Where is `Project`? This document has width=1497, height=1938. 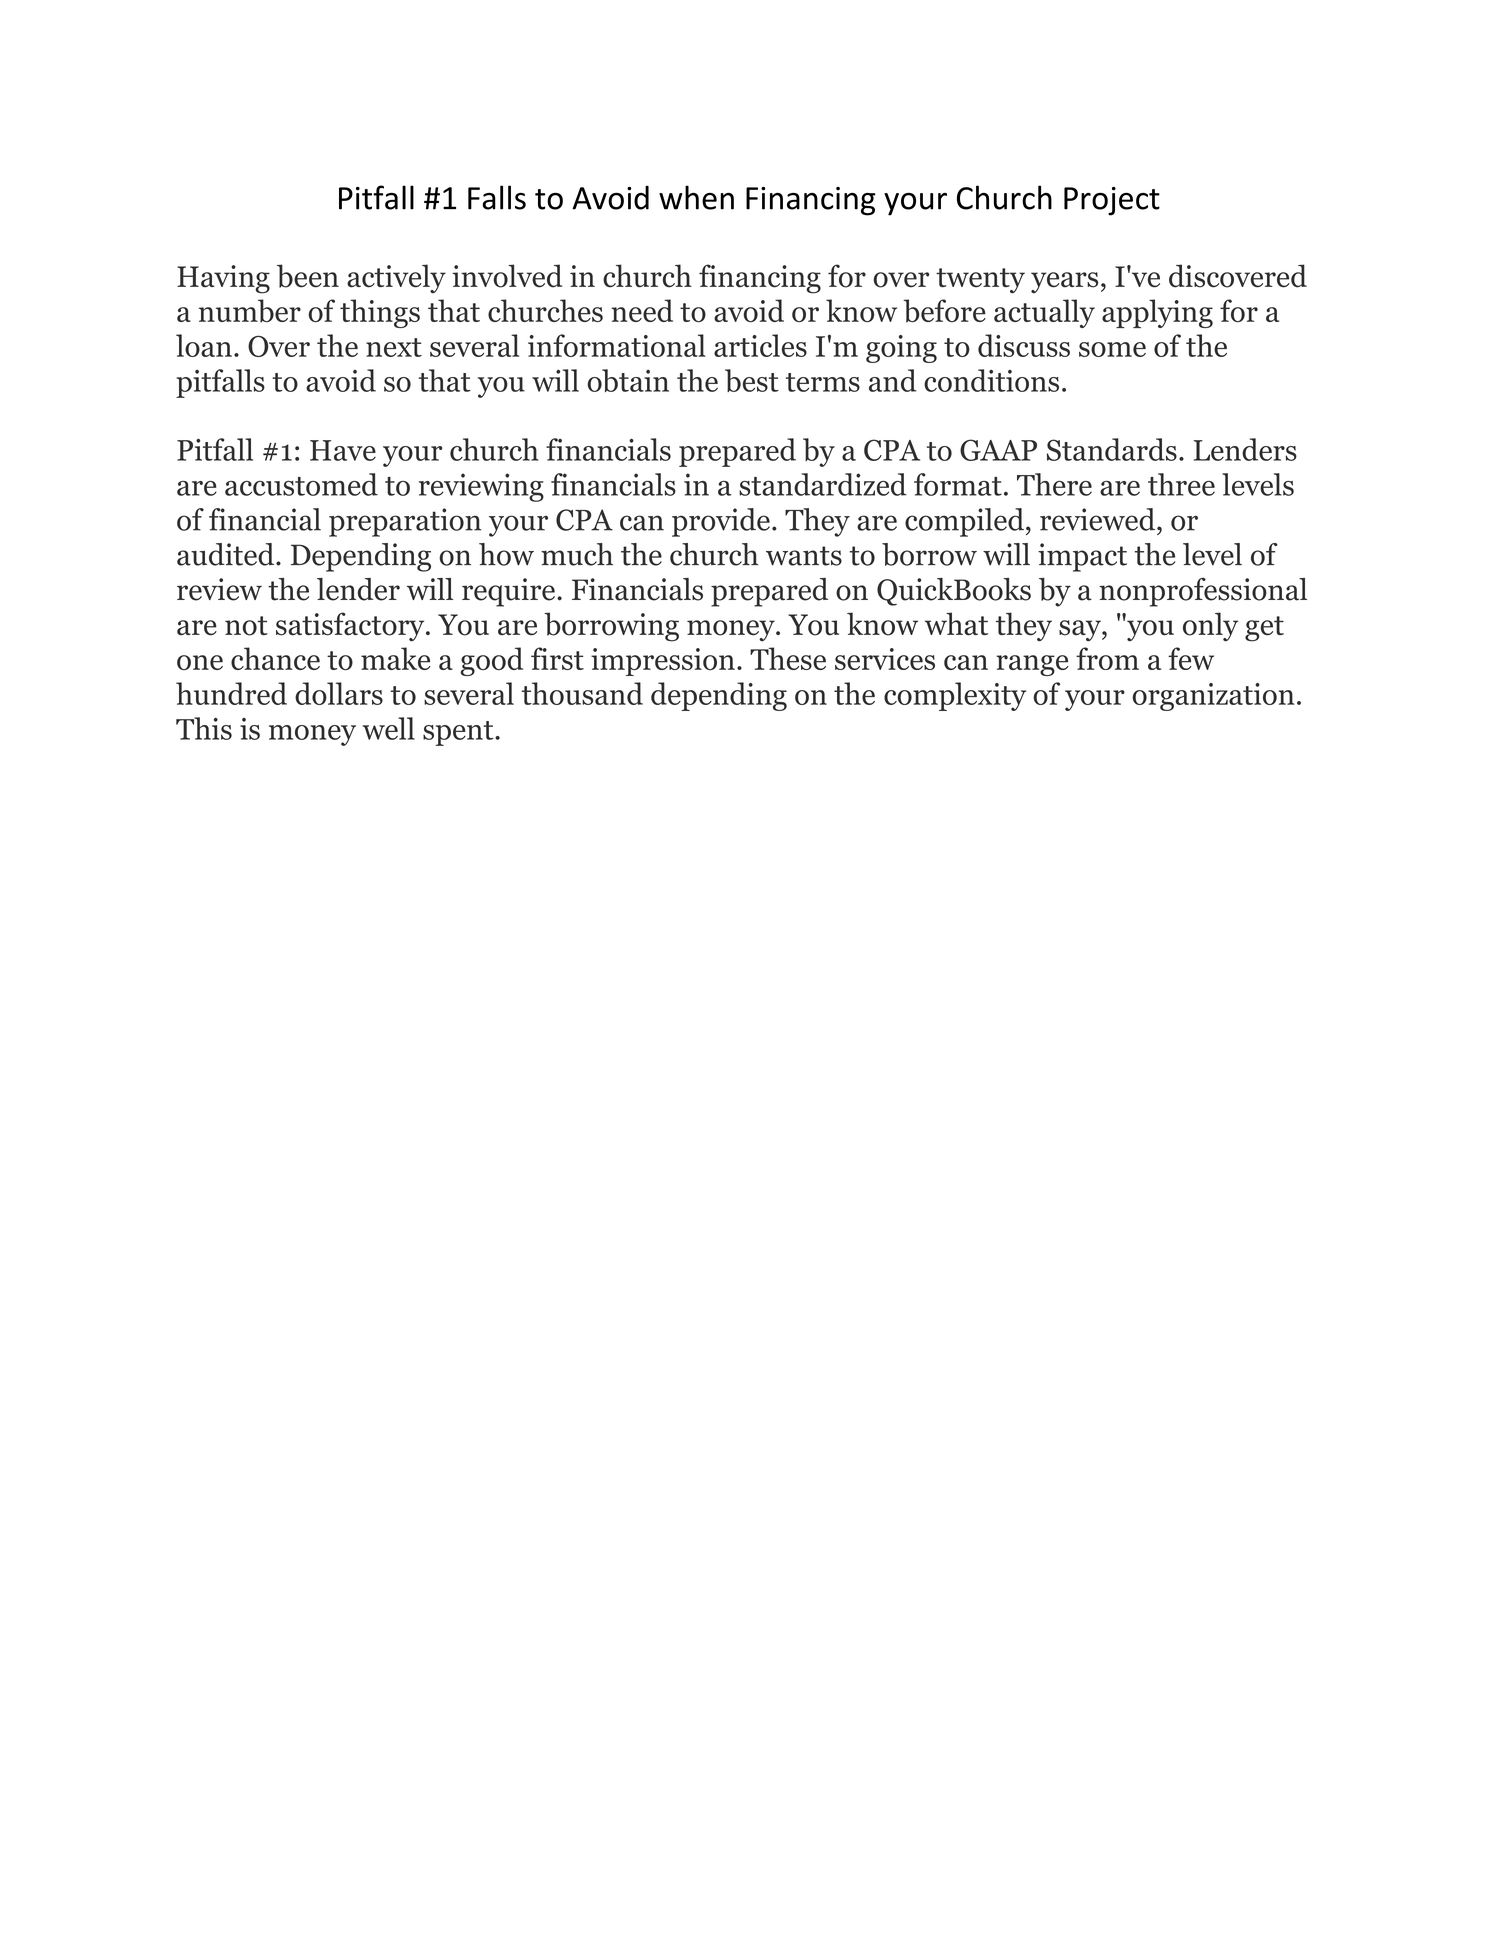 Project is located at coordinates (1112, 201).
